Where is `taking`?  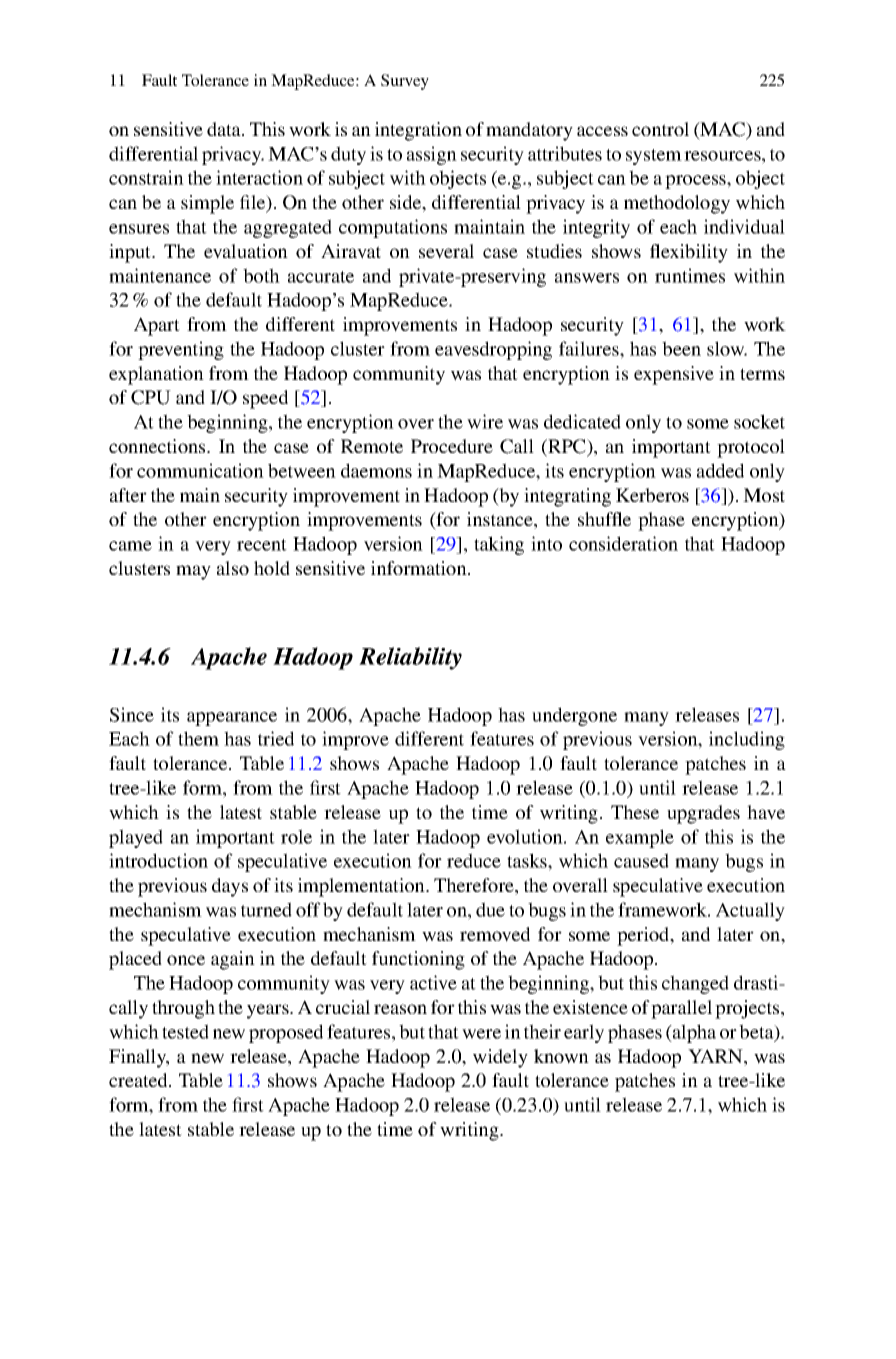 taking is located at coordinates (499, 545).
